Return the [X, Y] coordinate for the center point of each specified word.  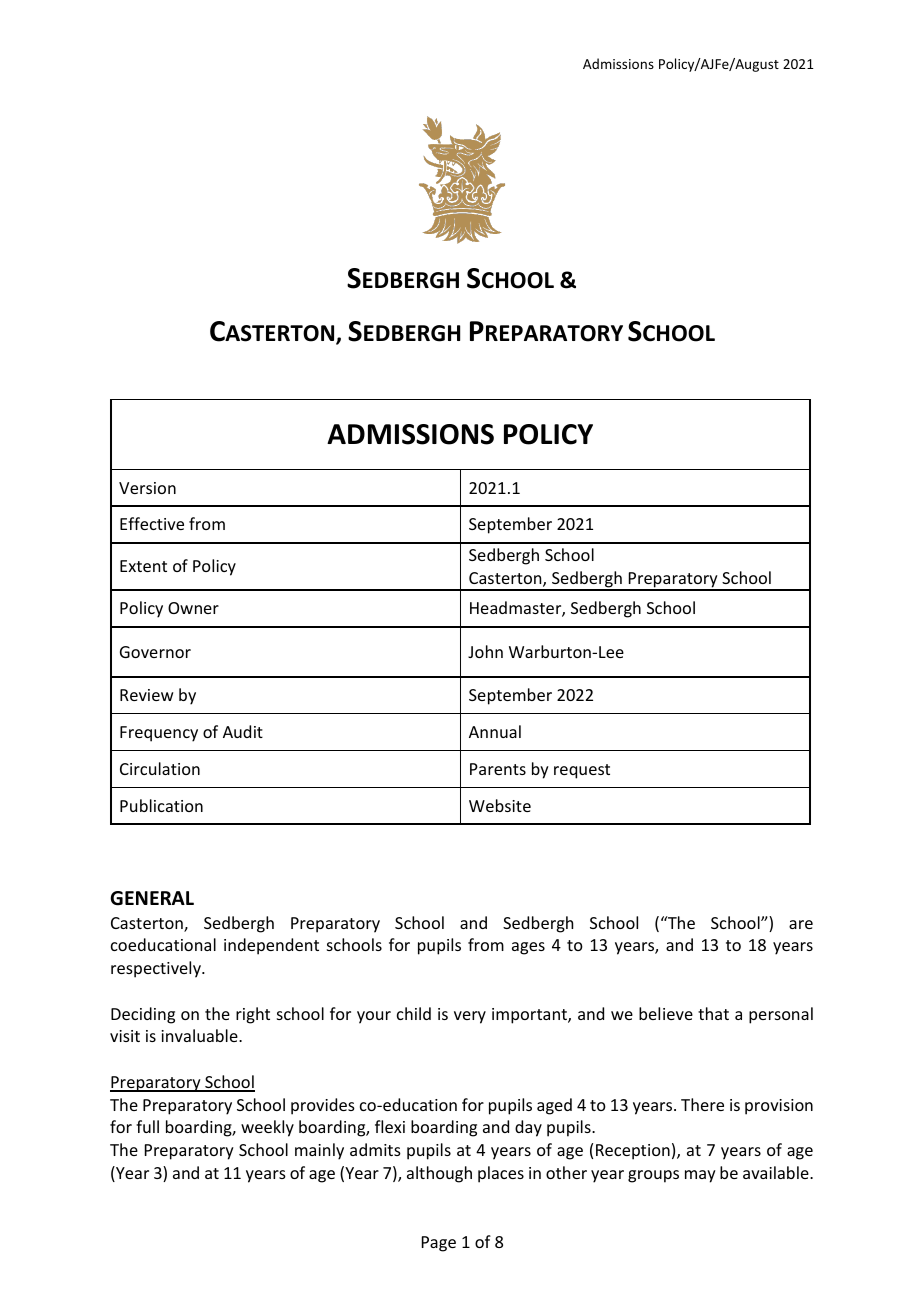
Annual [495, 731]
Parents [498, 769]
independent [271, 946]
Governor [155, 652]
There [702, 1104]
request [582, 771]
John [485, 651]
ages [528, 948]
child [414, 1013]
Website [500, 805]
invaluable [200, 1035]
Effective [152, 523]
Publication [161, 805]
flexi [390, 1126]
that [713, 1013]
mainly [319, 1151]
